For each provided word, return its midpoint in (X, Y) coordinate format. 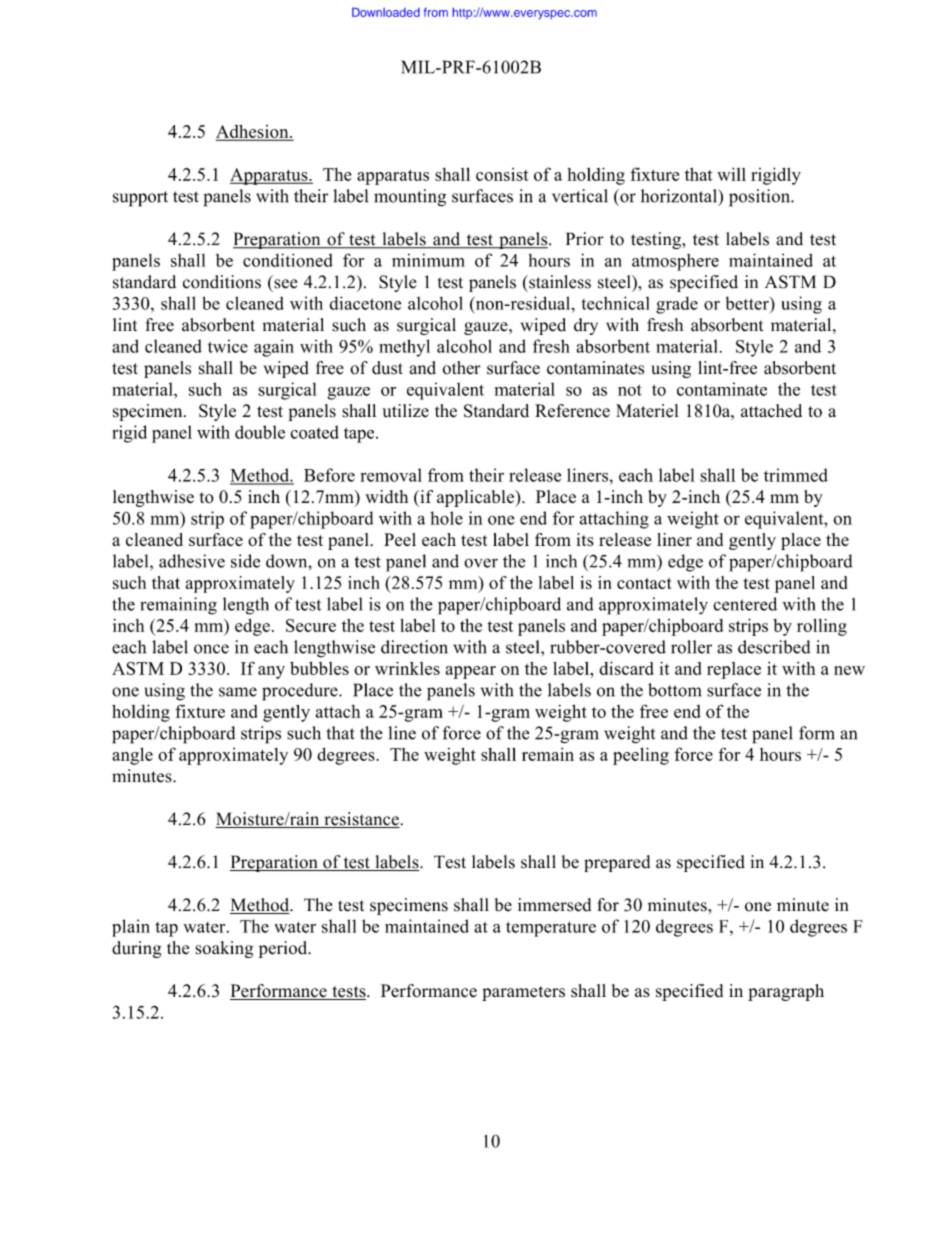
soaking (224, 949)
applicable (476, 498)
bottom (674, 690)
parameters (523, 993)
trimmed (796, 475)
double (260, 432)
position (761, 198)
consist (502, 174)
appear (470, 672)
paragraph (786, 992)
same (238, 692)
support (140, 199)
